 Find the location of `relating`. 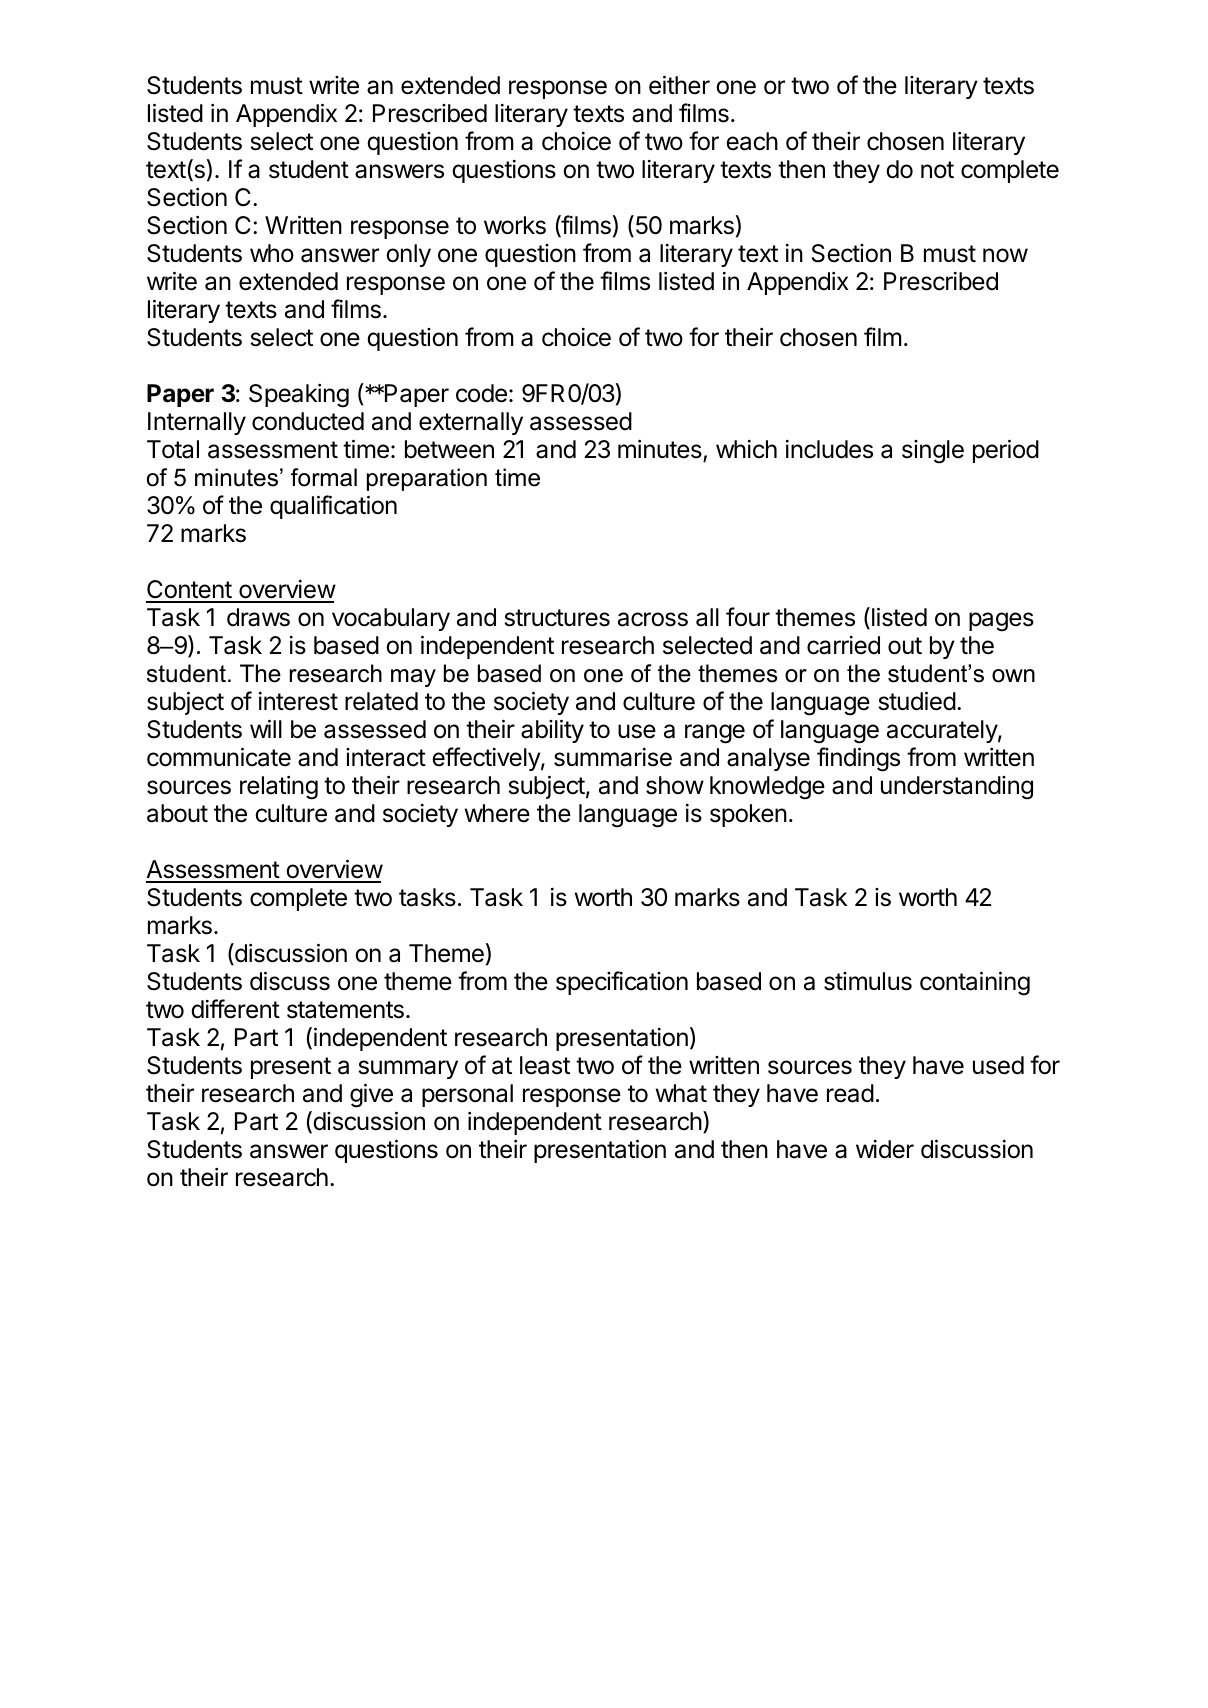

relating is located at coordinates (279, 788).
